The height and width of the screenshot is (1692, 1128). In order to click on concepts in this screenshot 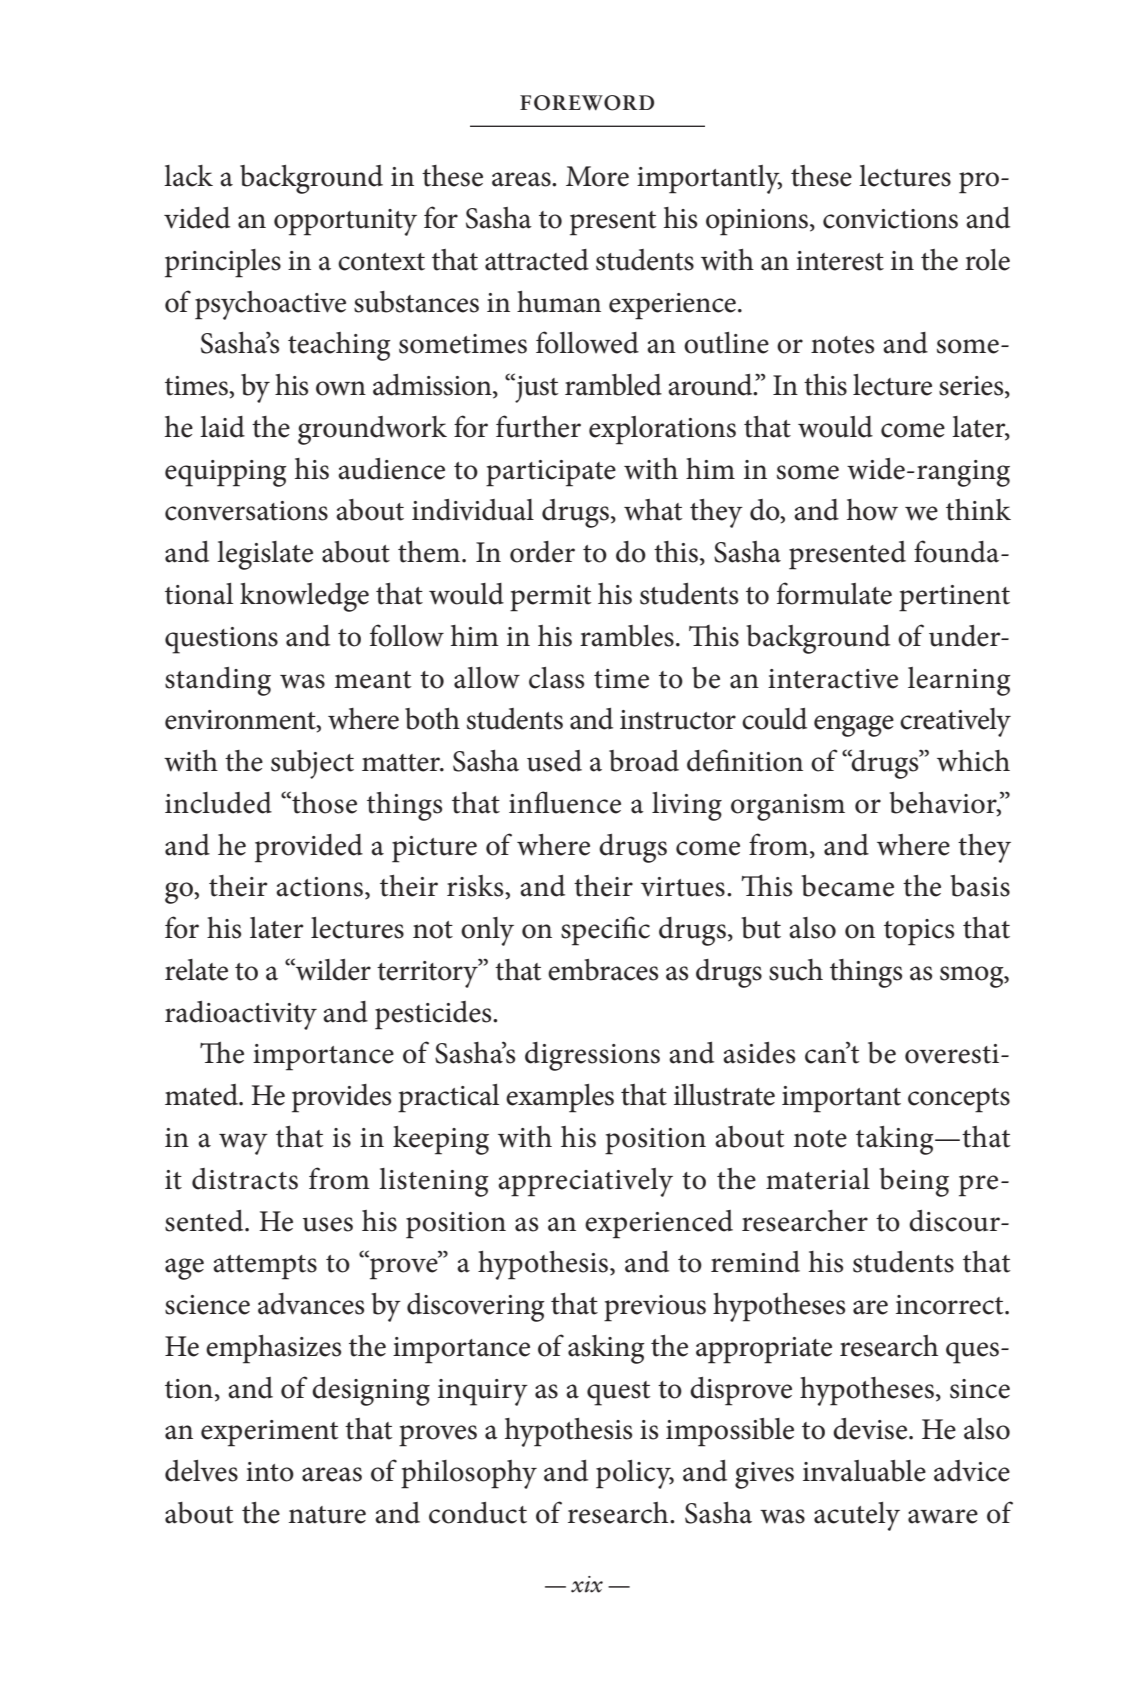, I will do `click(959, 1100)`.
